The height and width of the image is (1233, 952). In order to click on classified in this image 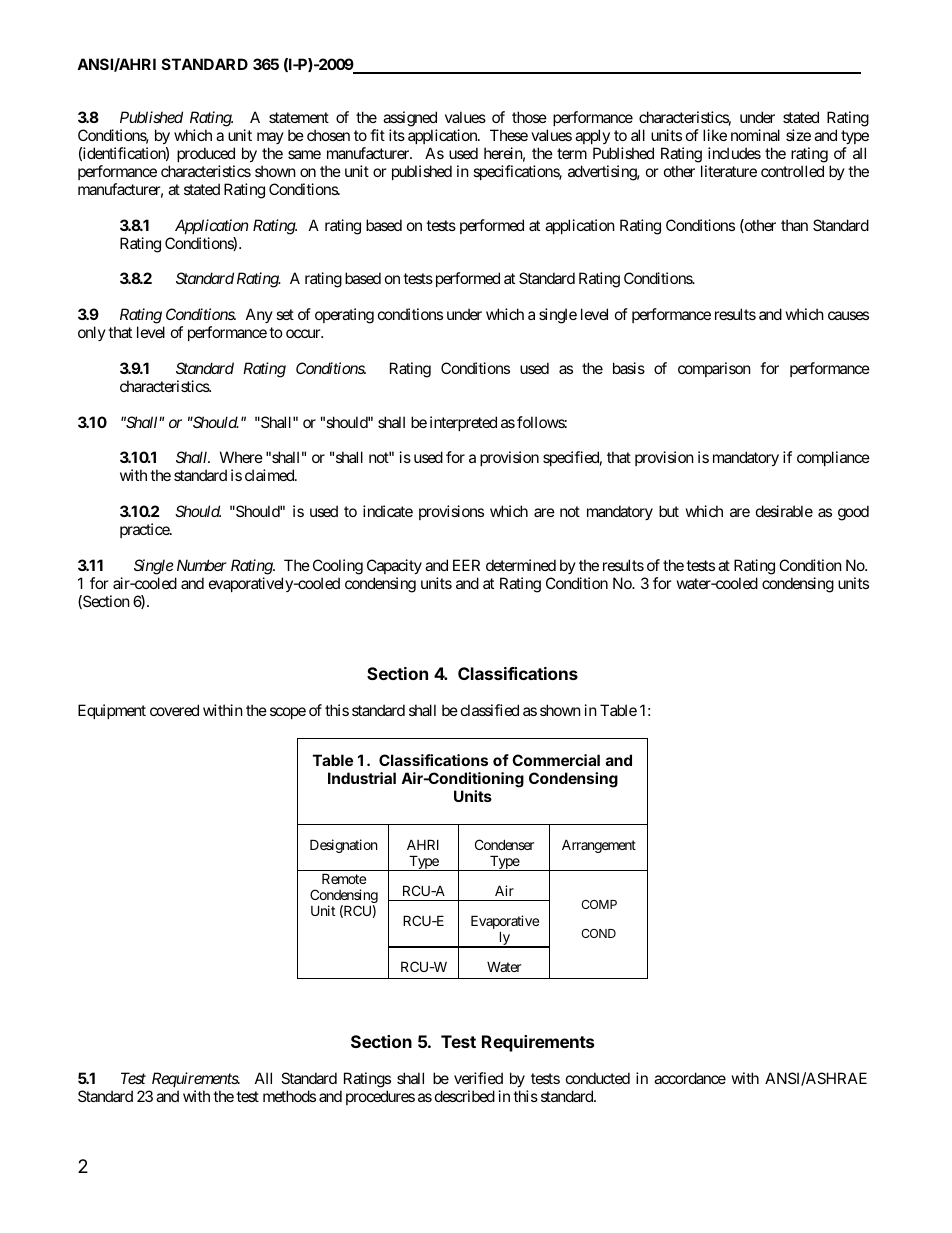, I will do `click(490, 710)`.
